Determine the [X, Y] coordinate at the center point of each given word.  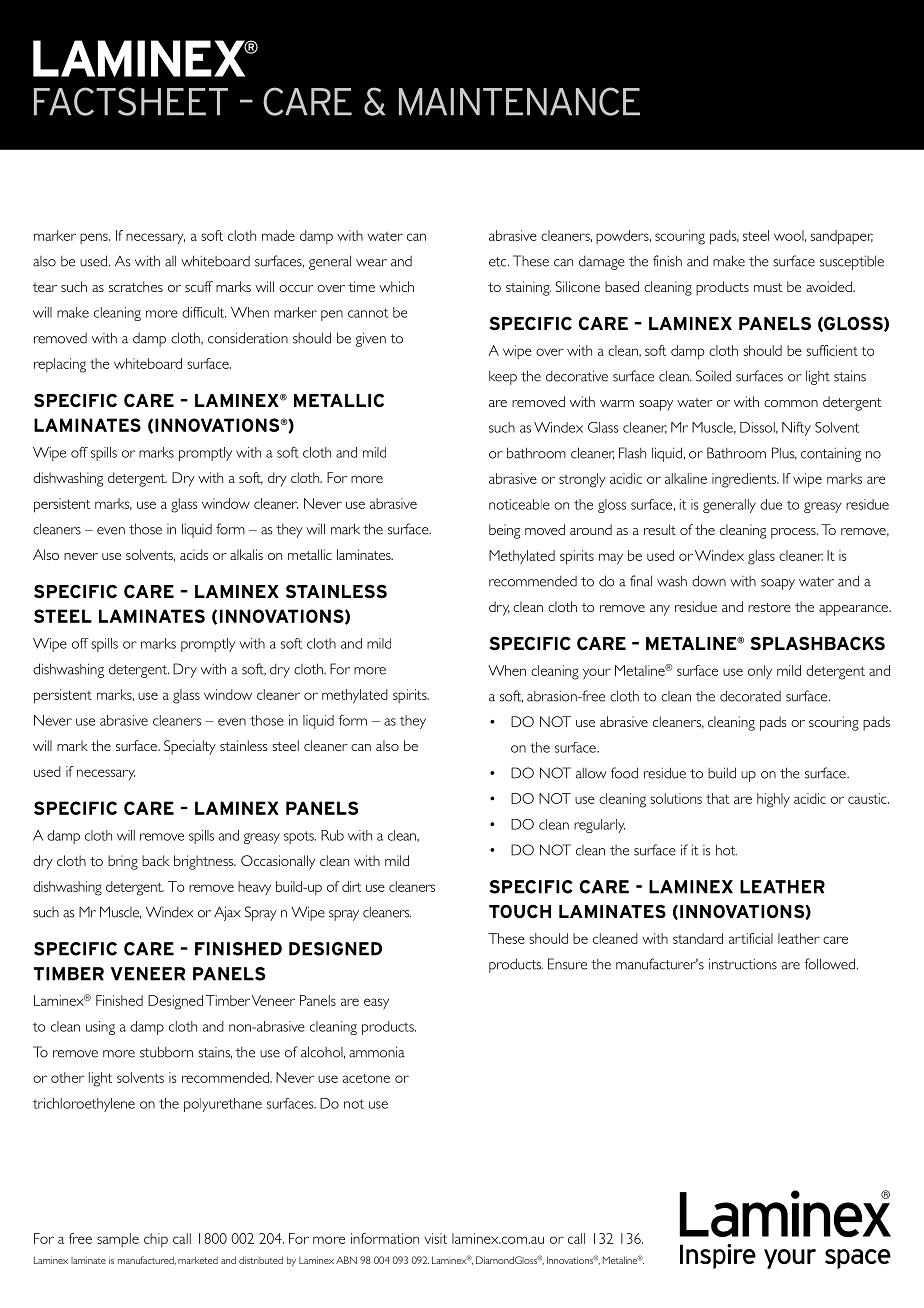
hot [726, 850]
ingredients [745, 480]
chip [156, 1240]
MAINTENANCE [519, 101]
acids [194, 554]
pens [95, 238]
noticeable [519, 504]
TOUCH [520, 911]
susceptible [852, 262]
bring [123, 862]
